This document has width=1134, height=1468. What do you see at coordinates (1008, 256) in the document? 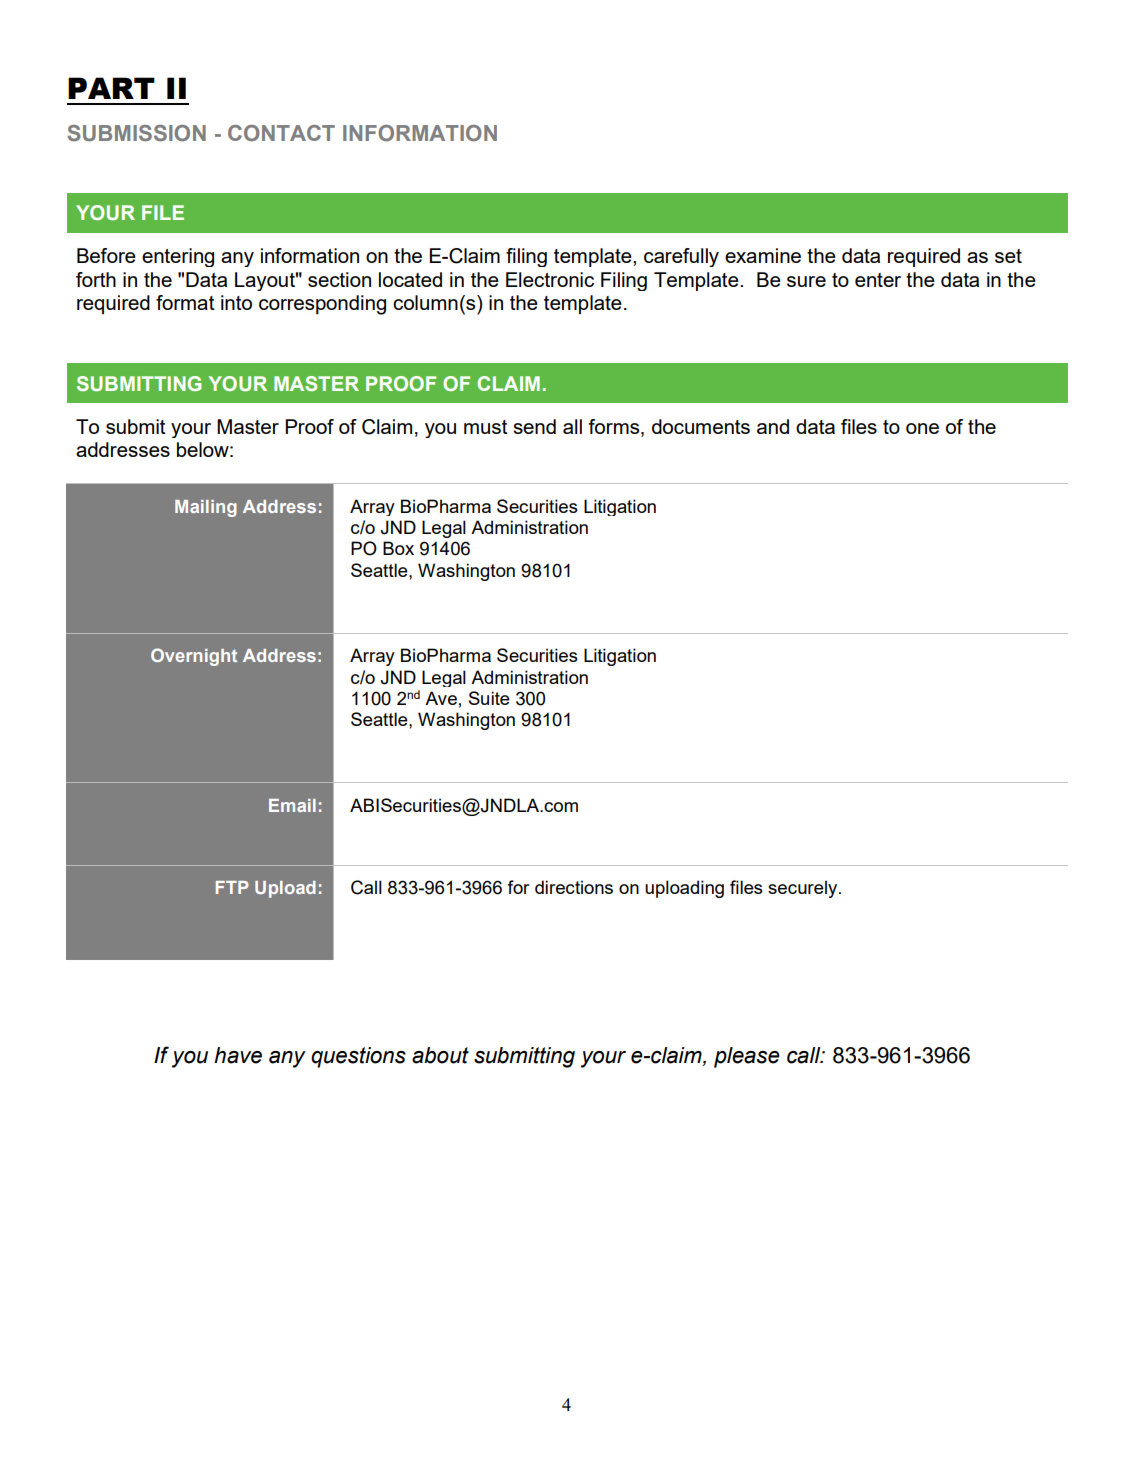
I see `set` at bounding box center [1008, 256].
